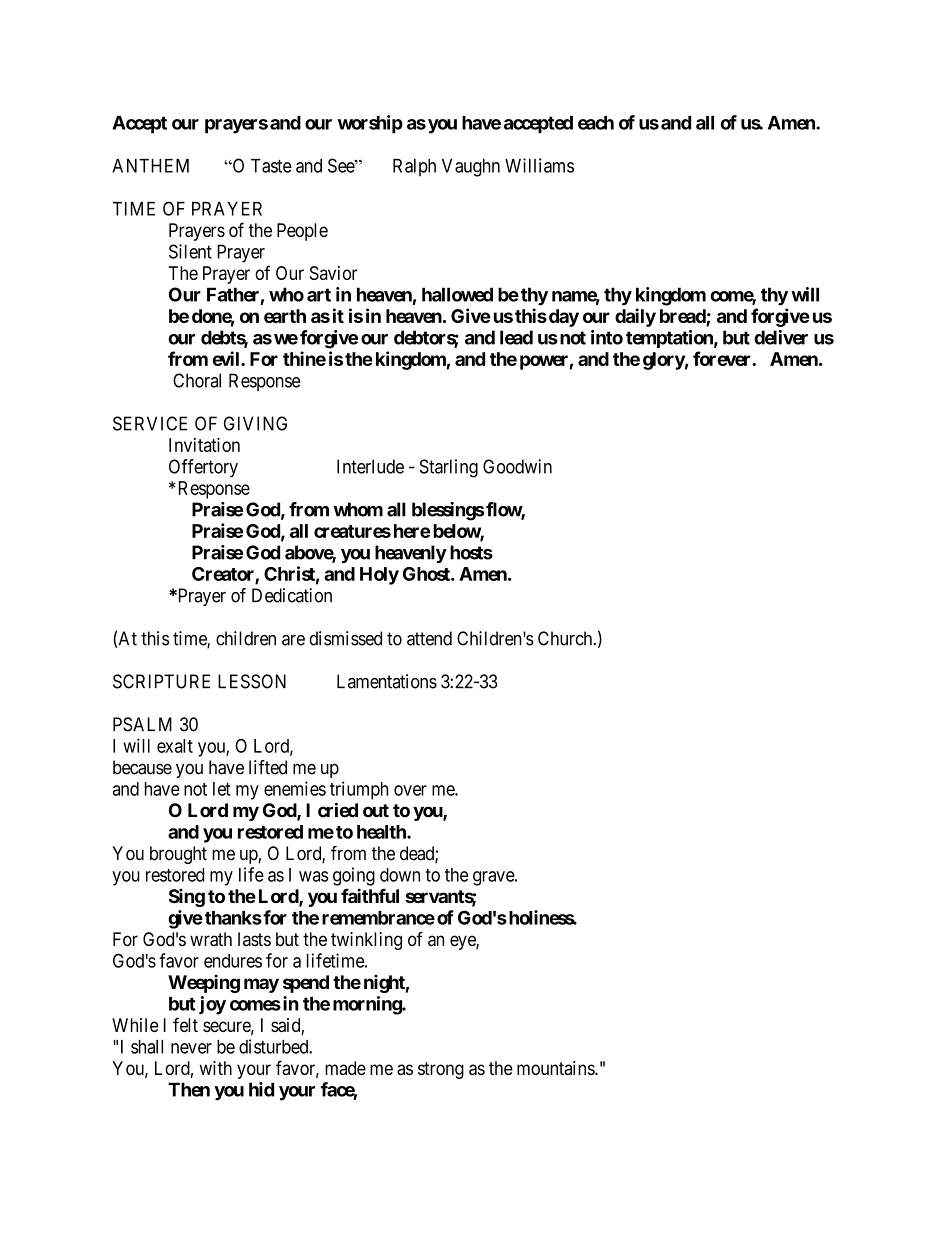 Image resolution: width=952 pixels, height=1233 pixels. What do you see at coordinates (178, 855) in the screenshot?
I see `brought` at bounding box center [178, 855].
